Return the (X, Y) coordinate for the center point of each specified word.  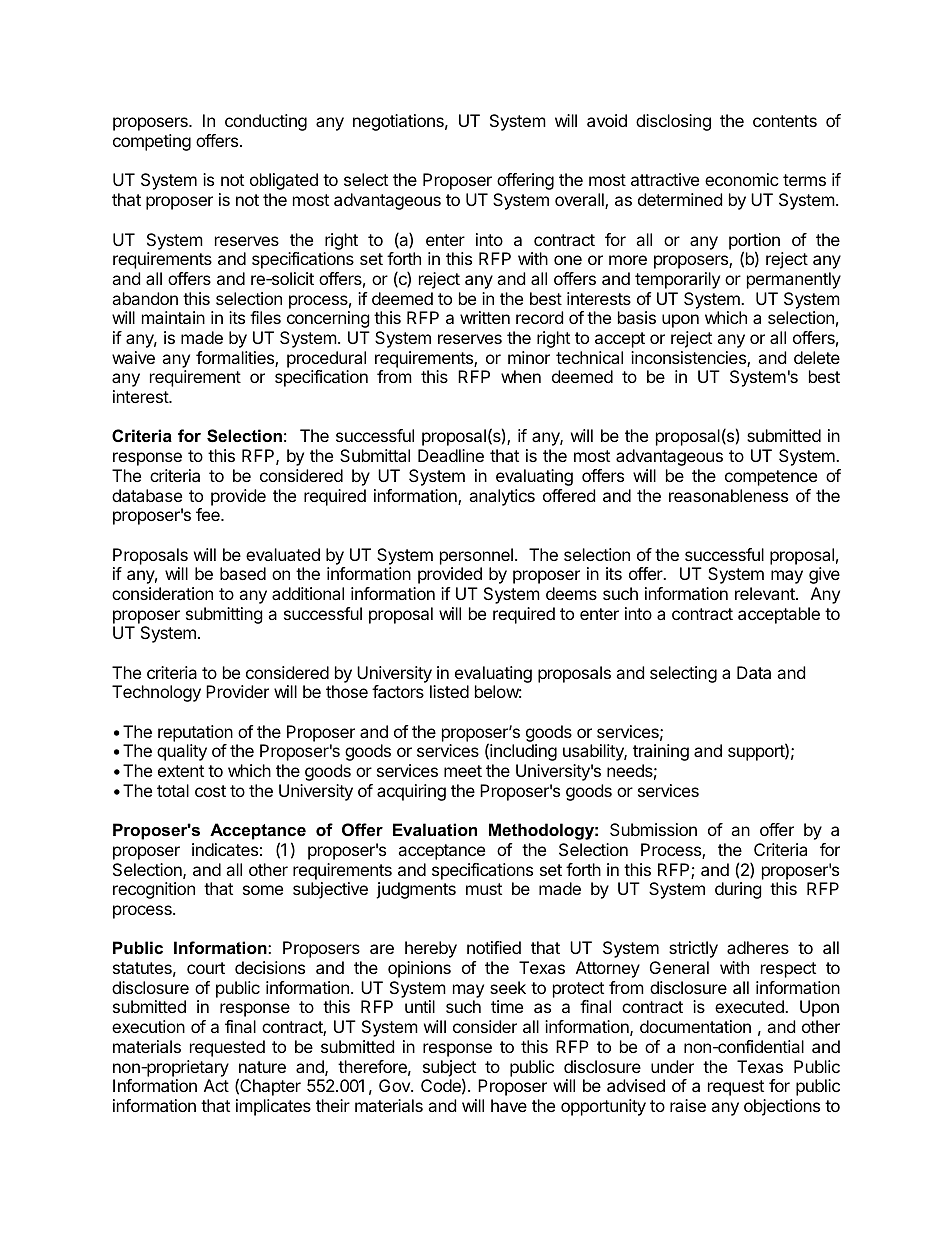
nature (262, 1067)
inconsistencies (689, 359)
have (509, 1105)
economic (742, 179)
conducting (266, 122)
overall (580, 201)
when (521, 376)
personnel (476, 556)
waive (133, 357)
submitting (224, 615)
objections (782, 1107)
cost (210, 791)
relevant (766, 593)
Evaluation (435, 829)
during (738, 890)
